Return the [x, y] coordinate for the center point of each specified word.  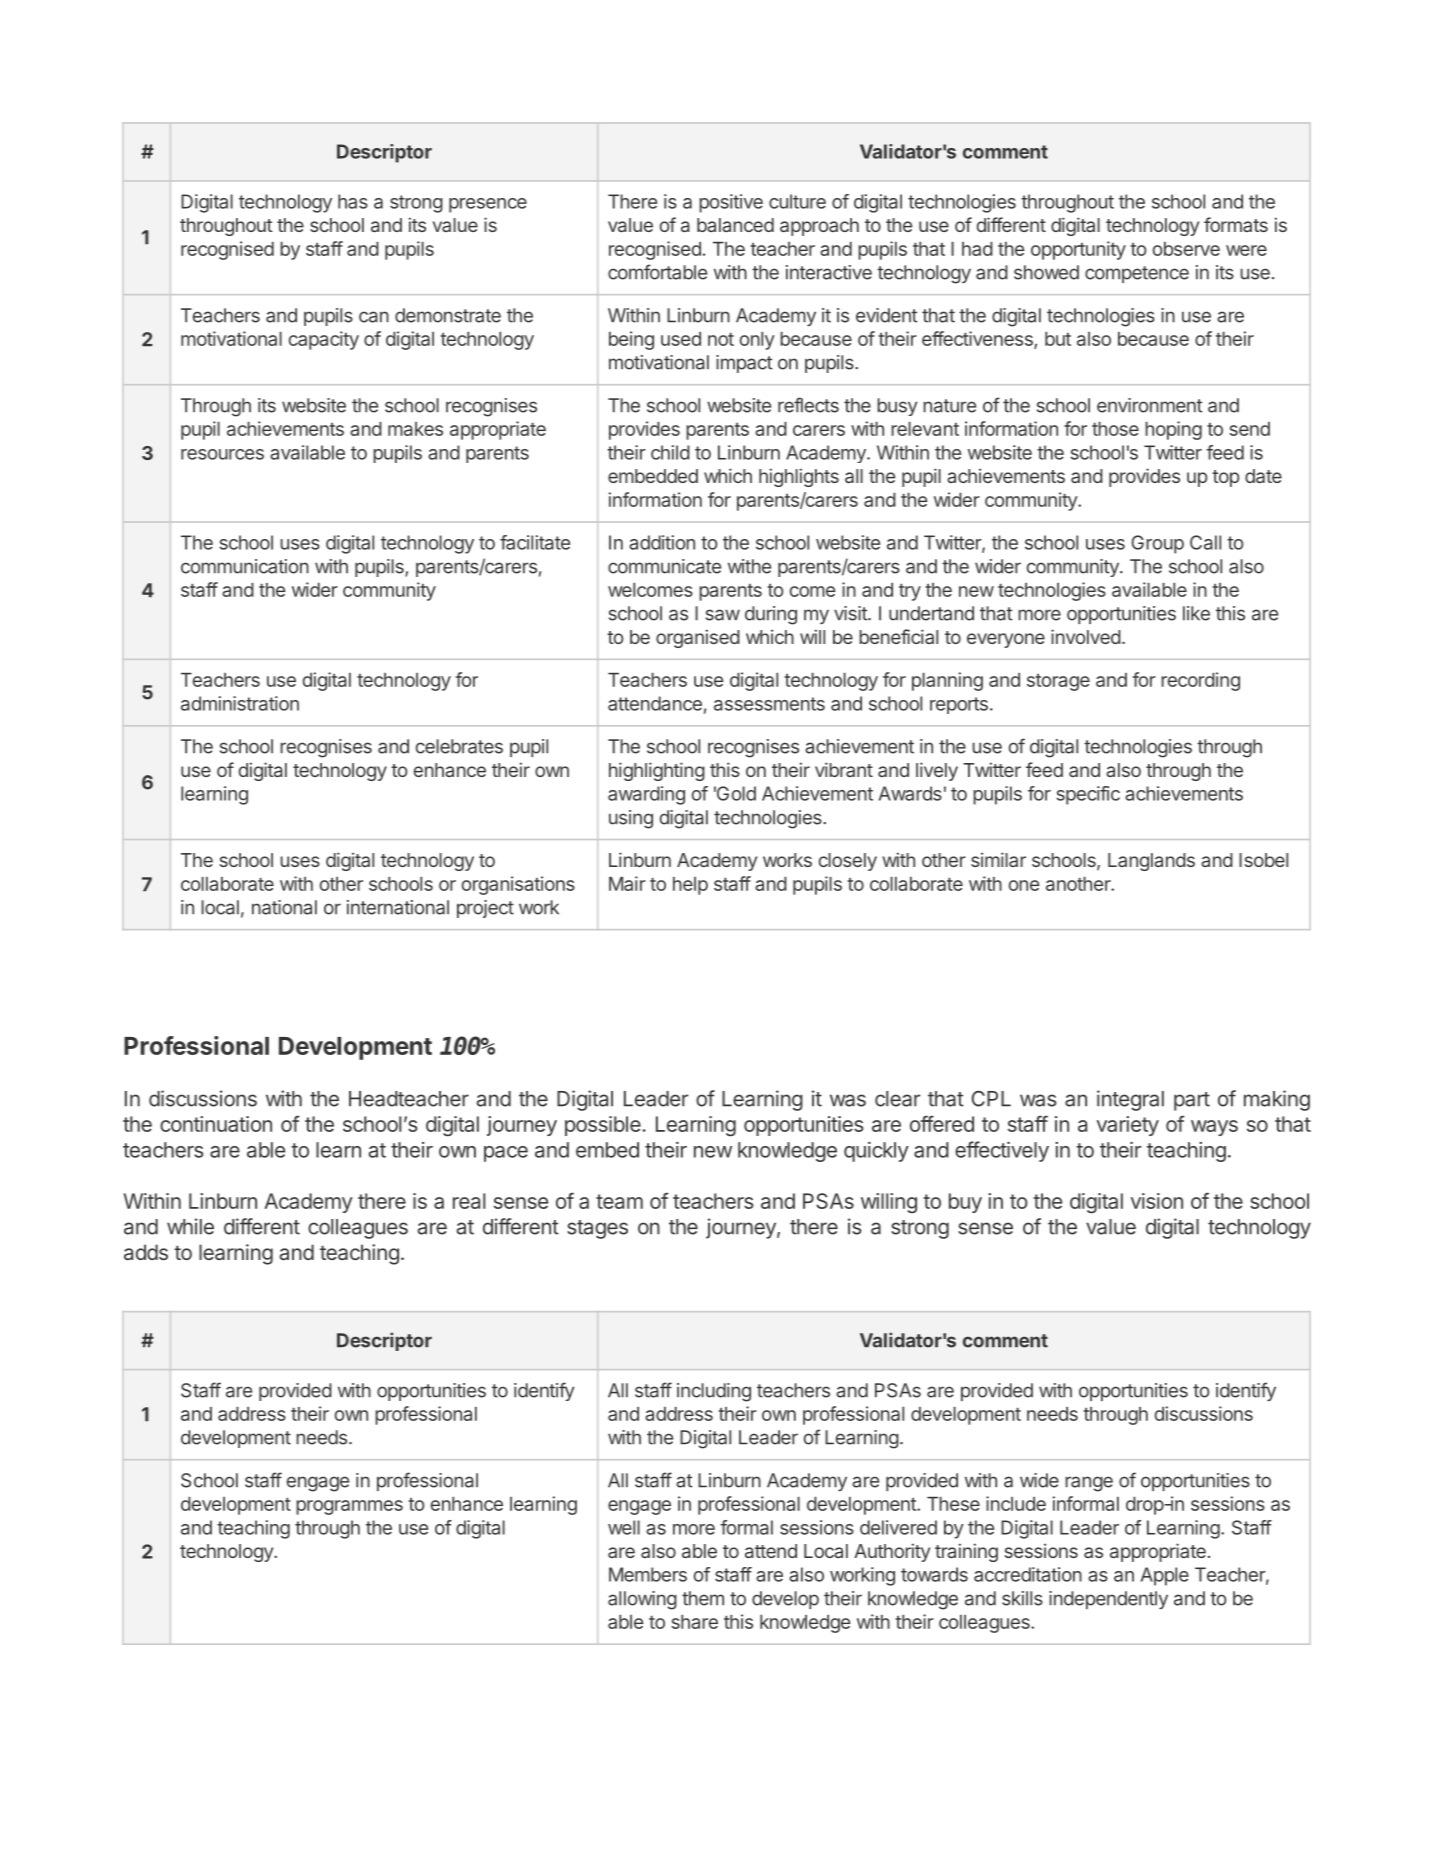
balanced [735, 225]
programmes [349, 1507]
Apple [1165, 1576]
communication [245, 566]
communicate [664, 566]
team [619, 1201]
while [190, 1226]
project [485, 909]
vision [1157, 1201]
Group [1157, 544]
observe [1186, 249]
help [690, 886]
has [353, 201]
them [703, 1598]
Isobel [1263, 860]
